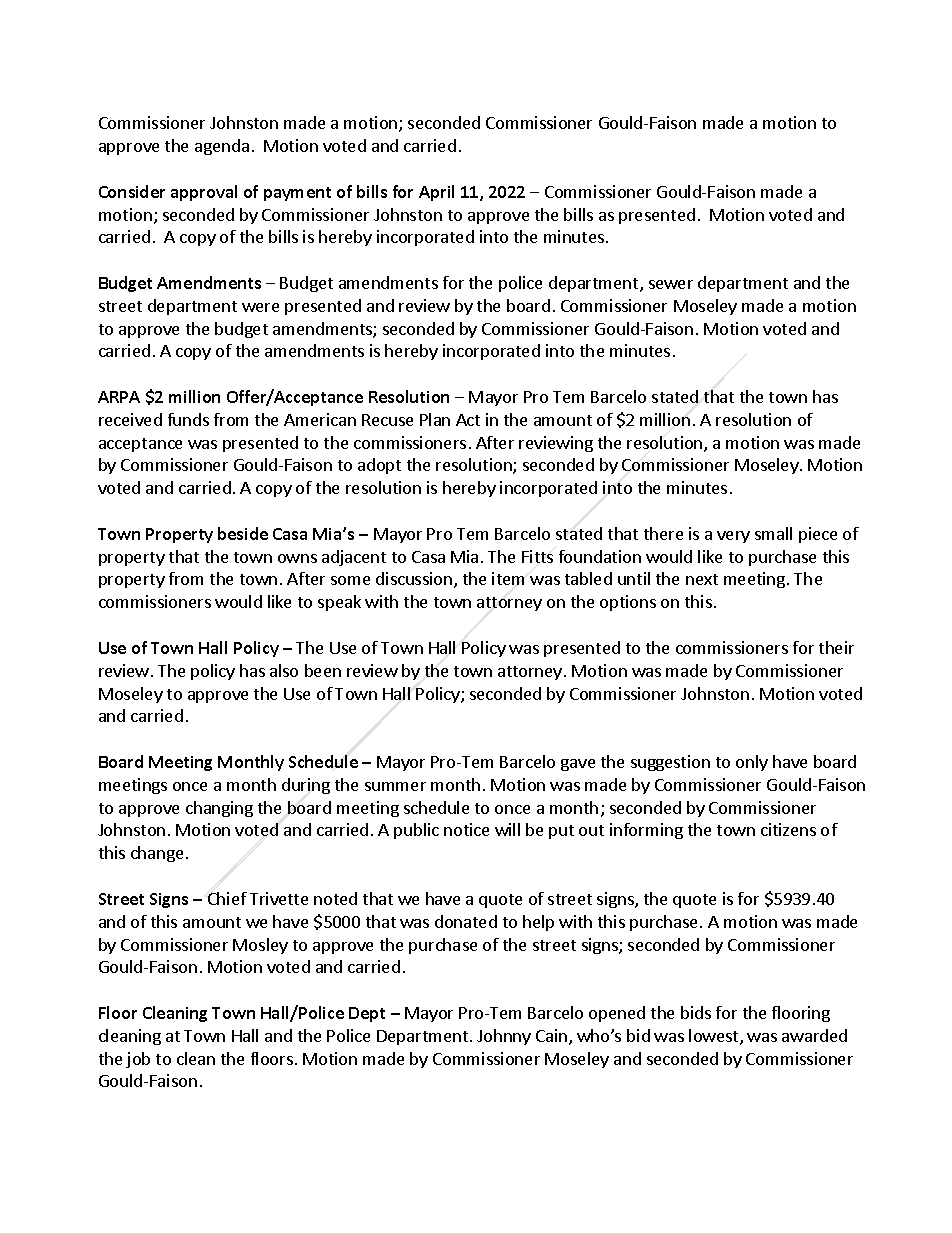 This screenshot has height=1233, width=952. I want to click on summer, so click(395, 786).
